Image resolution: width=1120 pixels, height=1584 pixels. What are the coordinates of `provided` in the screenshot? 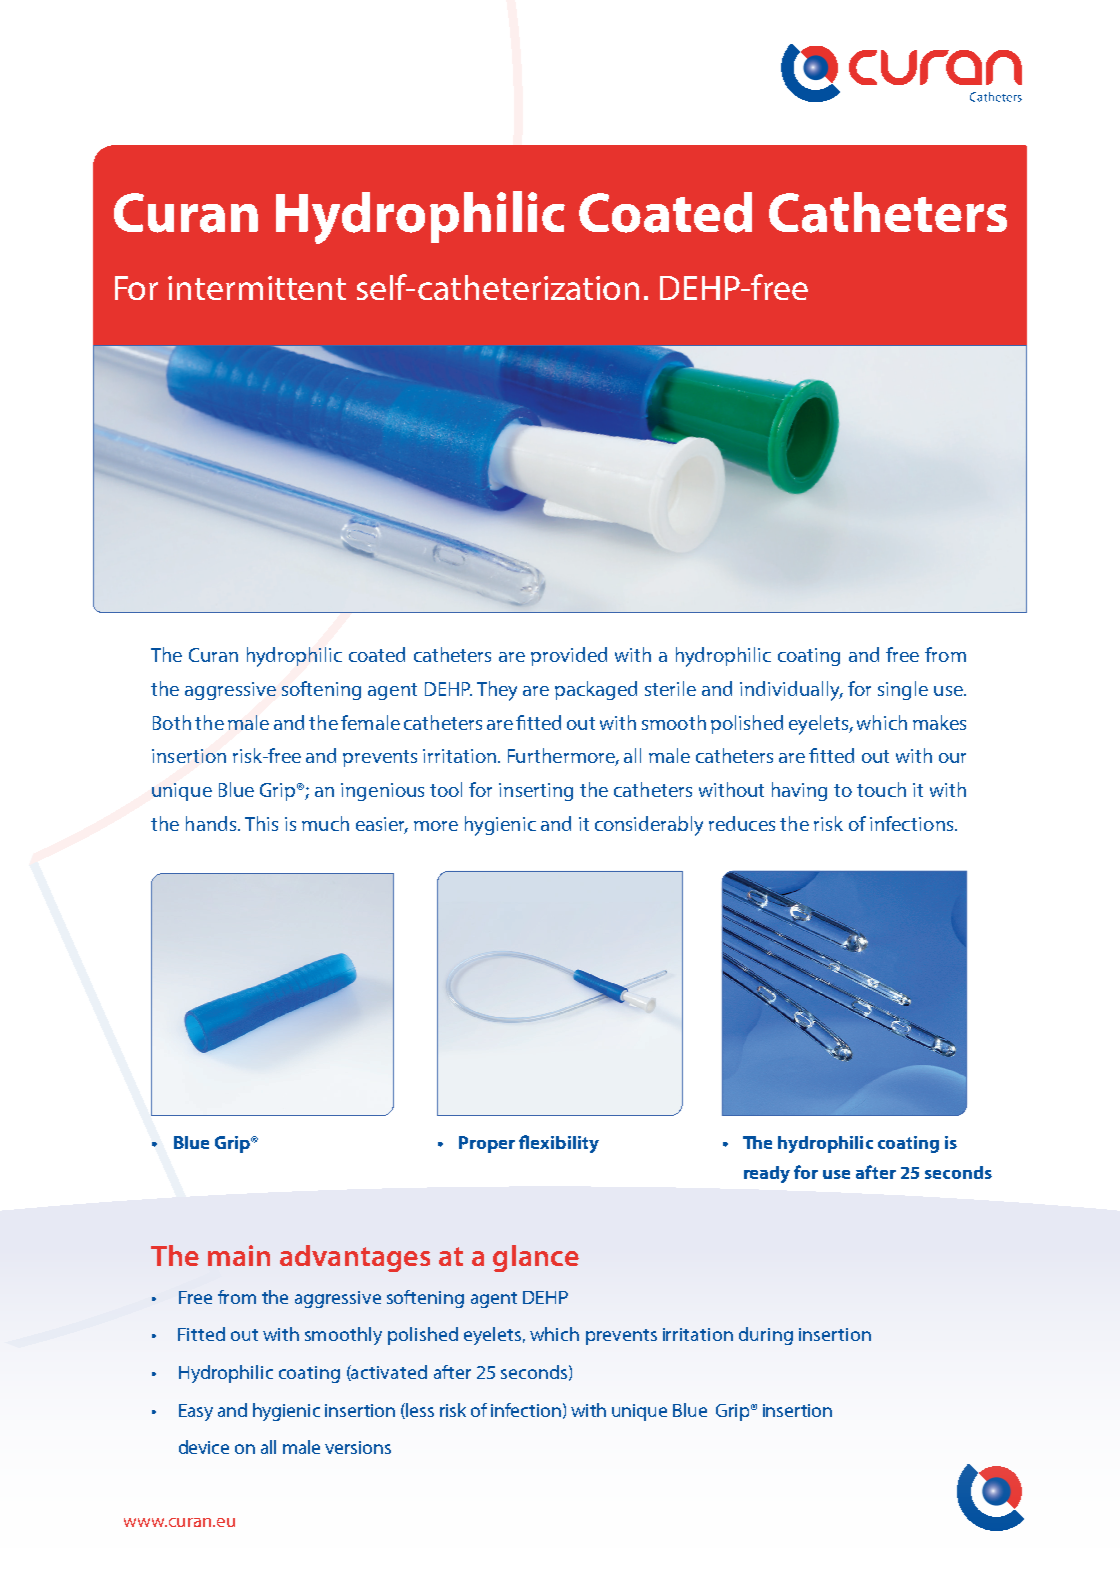 It's located at (569, 656).
